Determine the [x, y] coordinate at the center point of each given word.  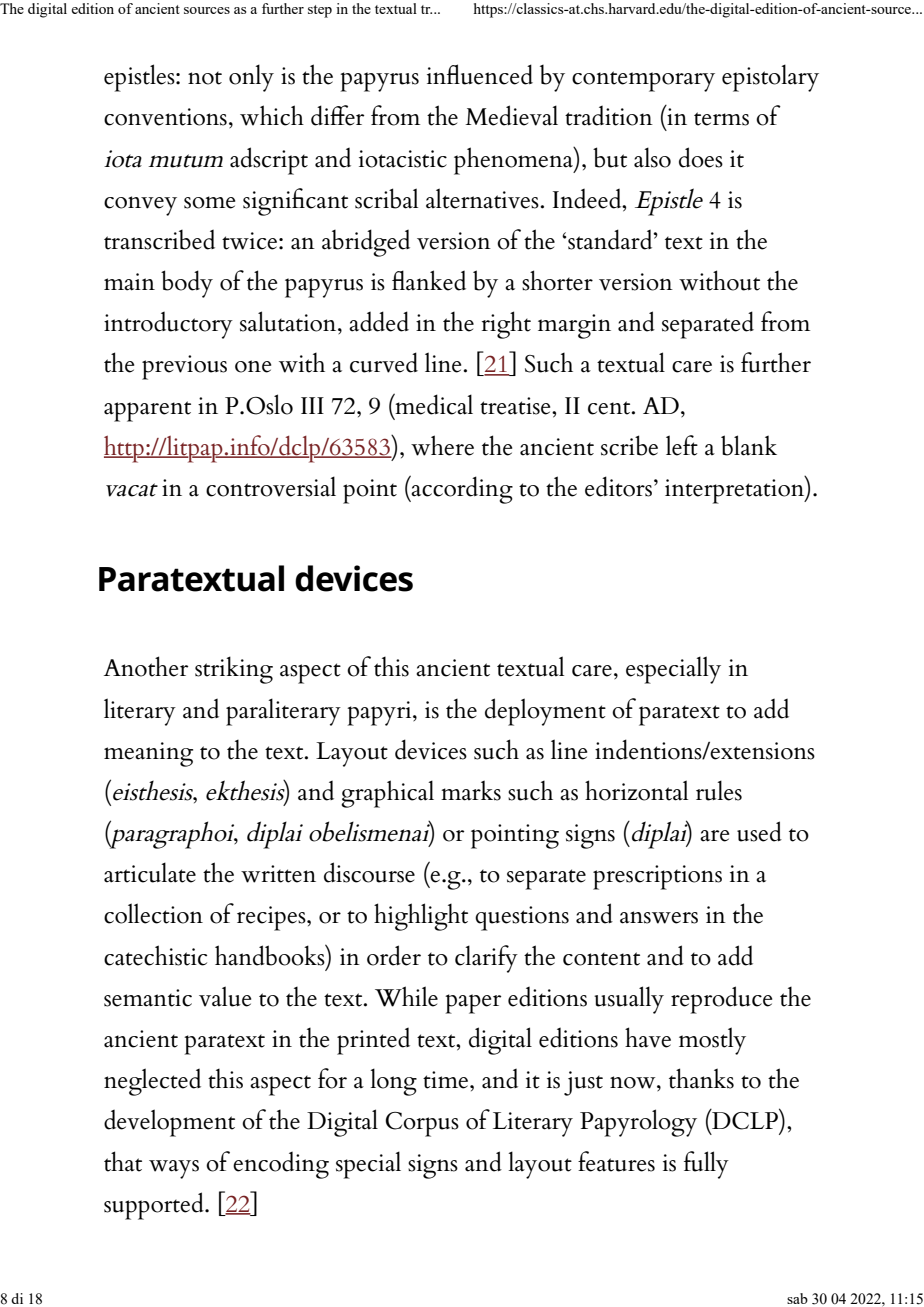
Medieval [511, 115]
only [251, 78]
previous [184, 367]
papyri [380, 713]
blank [749, 445]
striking [234, 670]
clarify [486, 959]
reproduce [721, 1000]
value [225, 996]
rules [719, 790]
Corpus [422, 1124]
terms [721, 119]
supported [155, 1206]
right [506, 325]
